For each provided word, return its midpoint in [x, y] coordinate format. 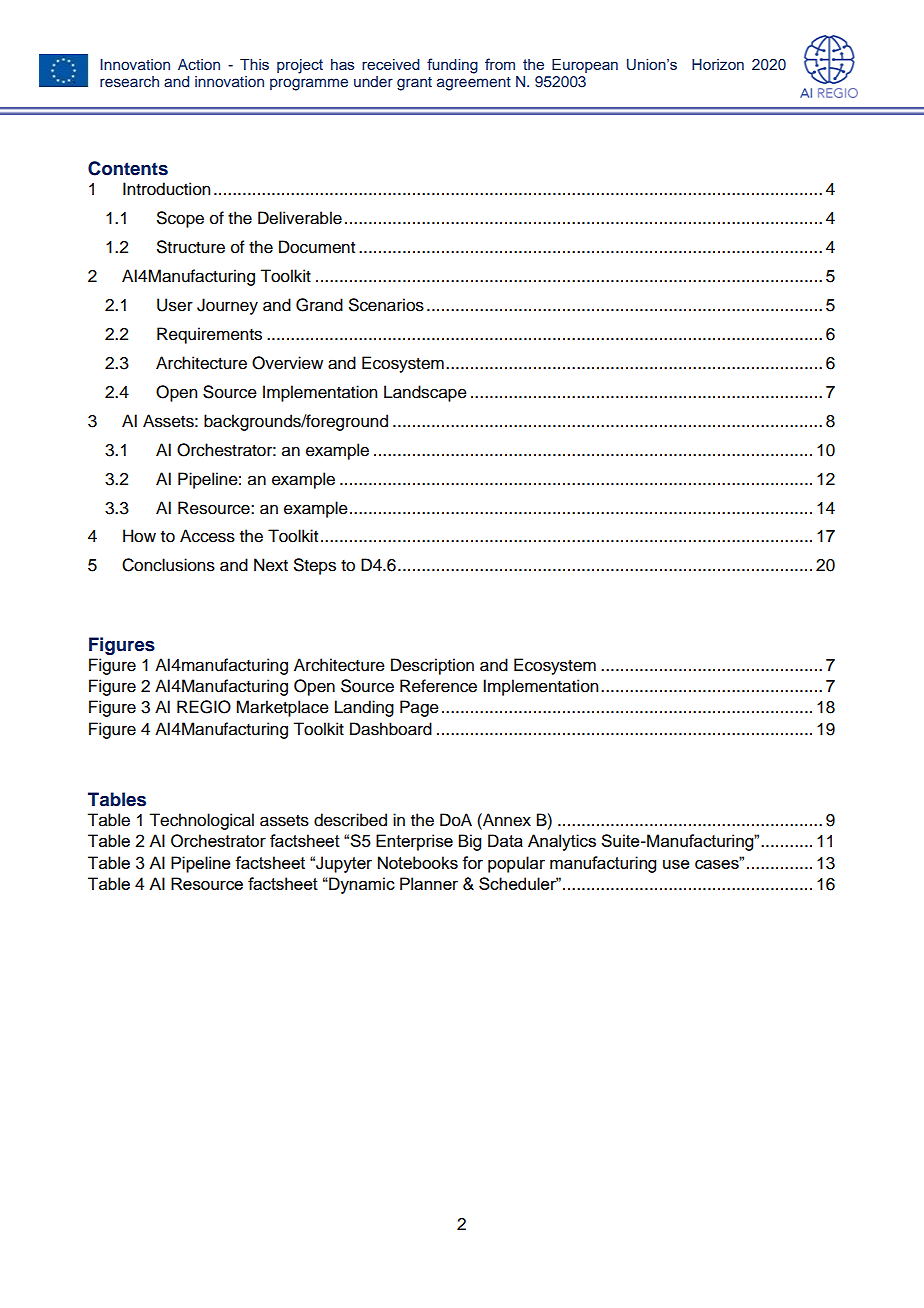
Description [432, 666]
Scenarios [386, 305]
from [500, 64]
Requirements [209, 335]
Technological [201, 821]
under [373, 81]
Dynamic [361, 885]
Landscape [425, 393]
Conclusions [168, 565]
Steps [315, 566]
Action [199, 64]
